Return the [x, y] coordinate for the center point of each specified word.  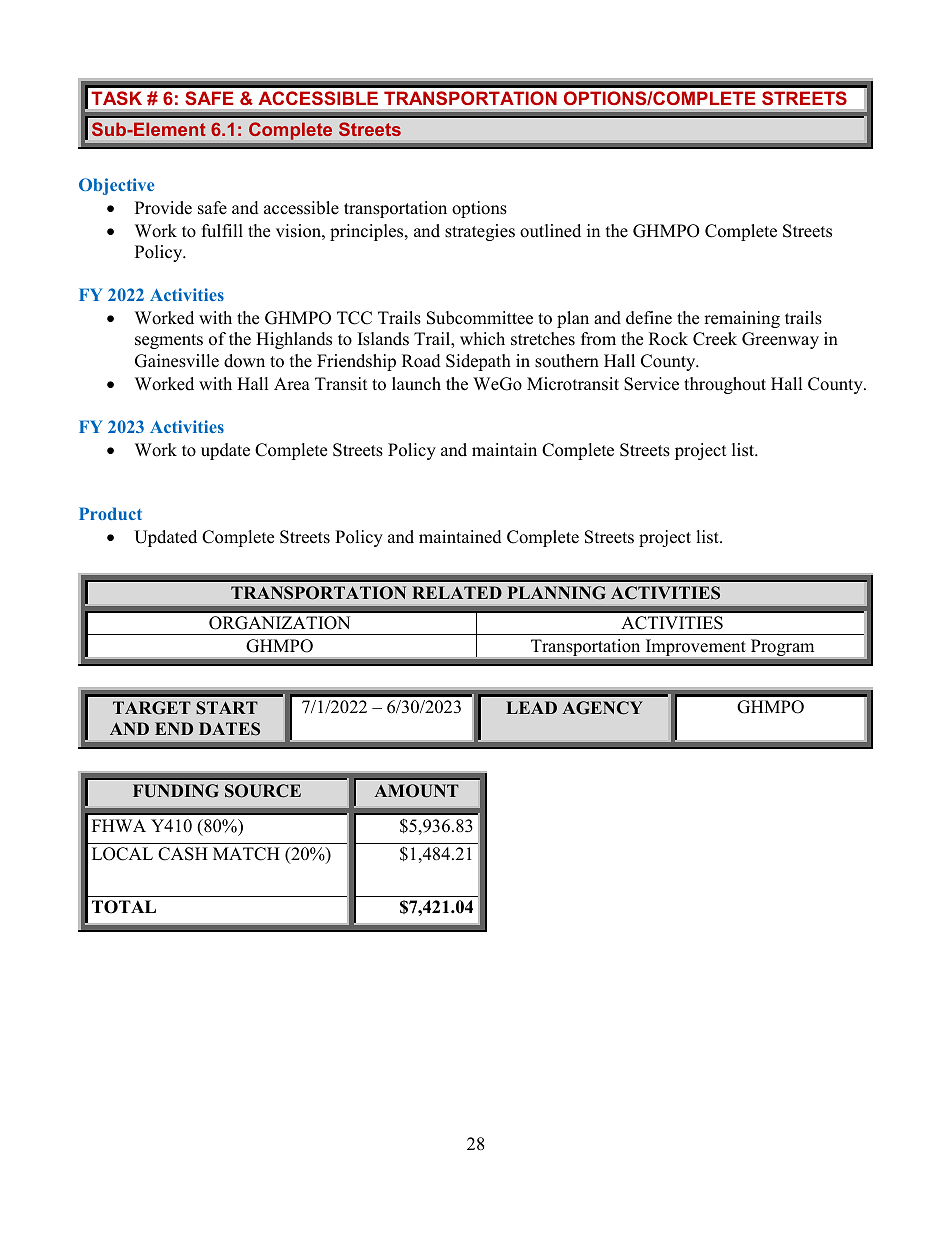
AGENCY [602, 708]
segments [169, 341]
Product [110, 513]
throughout [725, 385]
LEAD [531, 707]
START [227, 708]
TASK [117, 98]
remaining [742, 319]
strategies [480, 232]
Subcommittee [480, 318]
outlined [550, 231]
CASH [183, 854]
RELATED [457, 592]
